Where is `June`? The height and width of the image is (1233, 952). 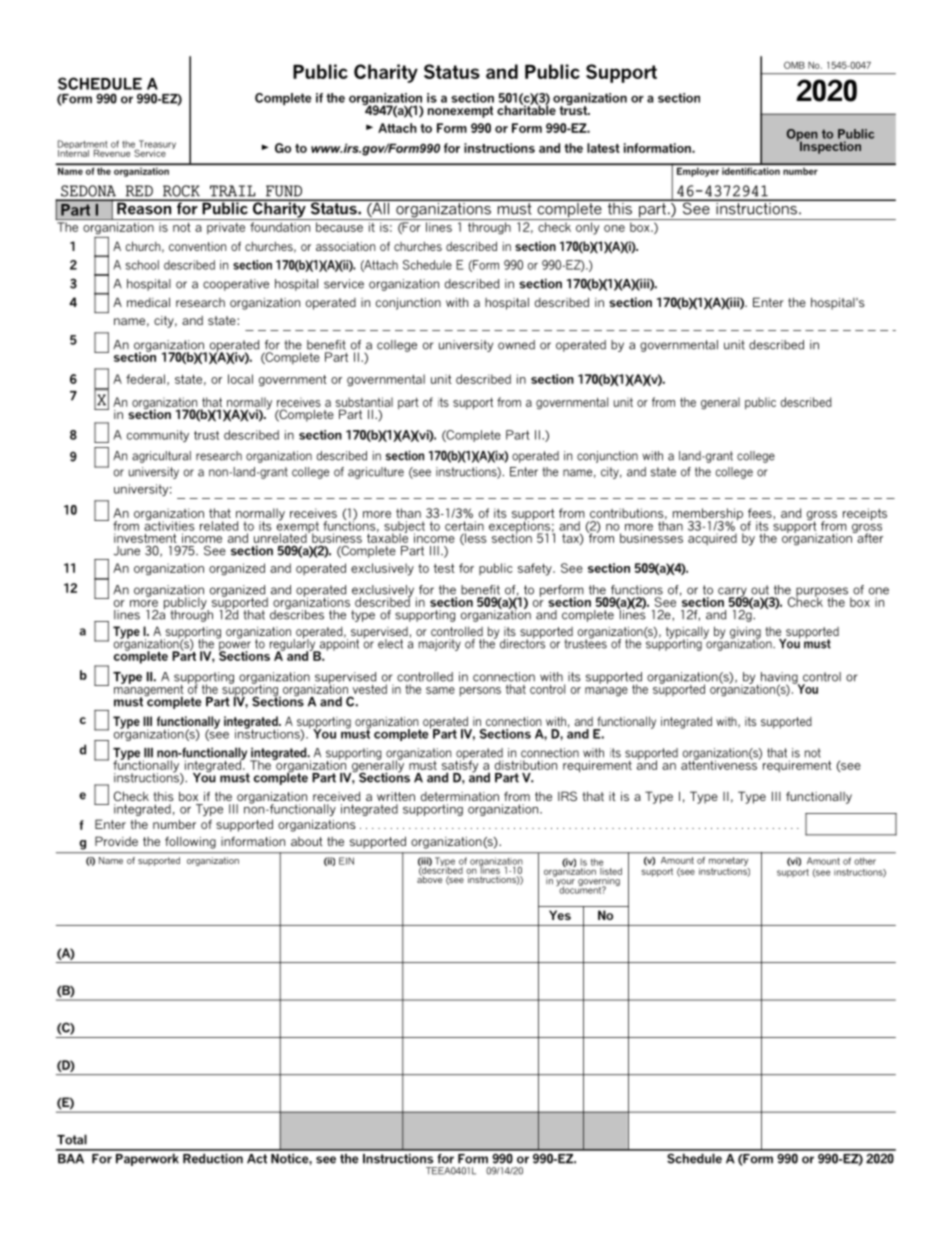
June is located at coordinates (127, 551).
